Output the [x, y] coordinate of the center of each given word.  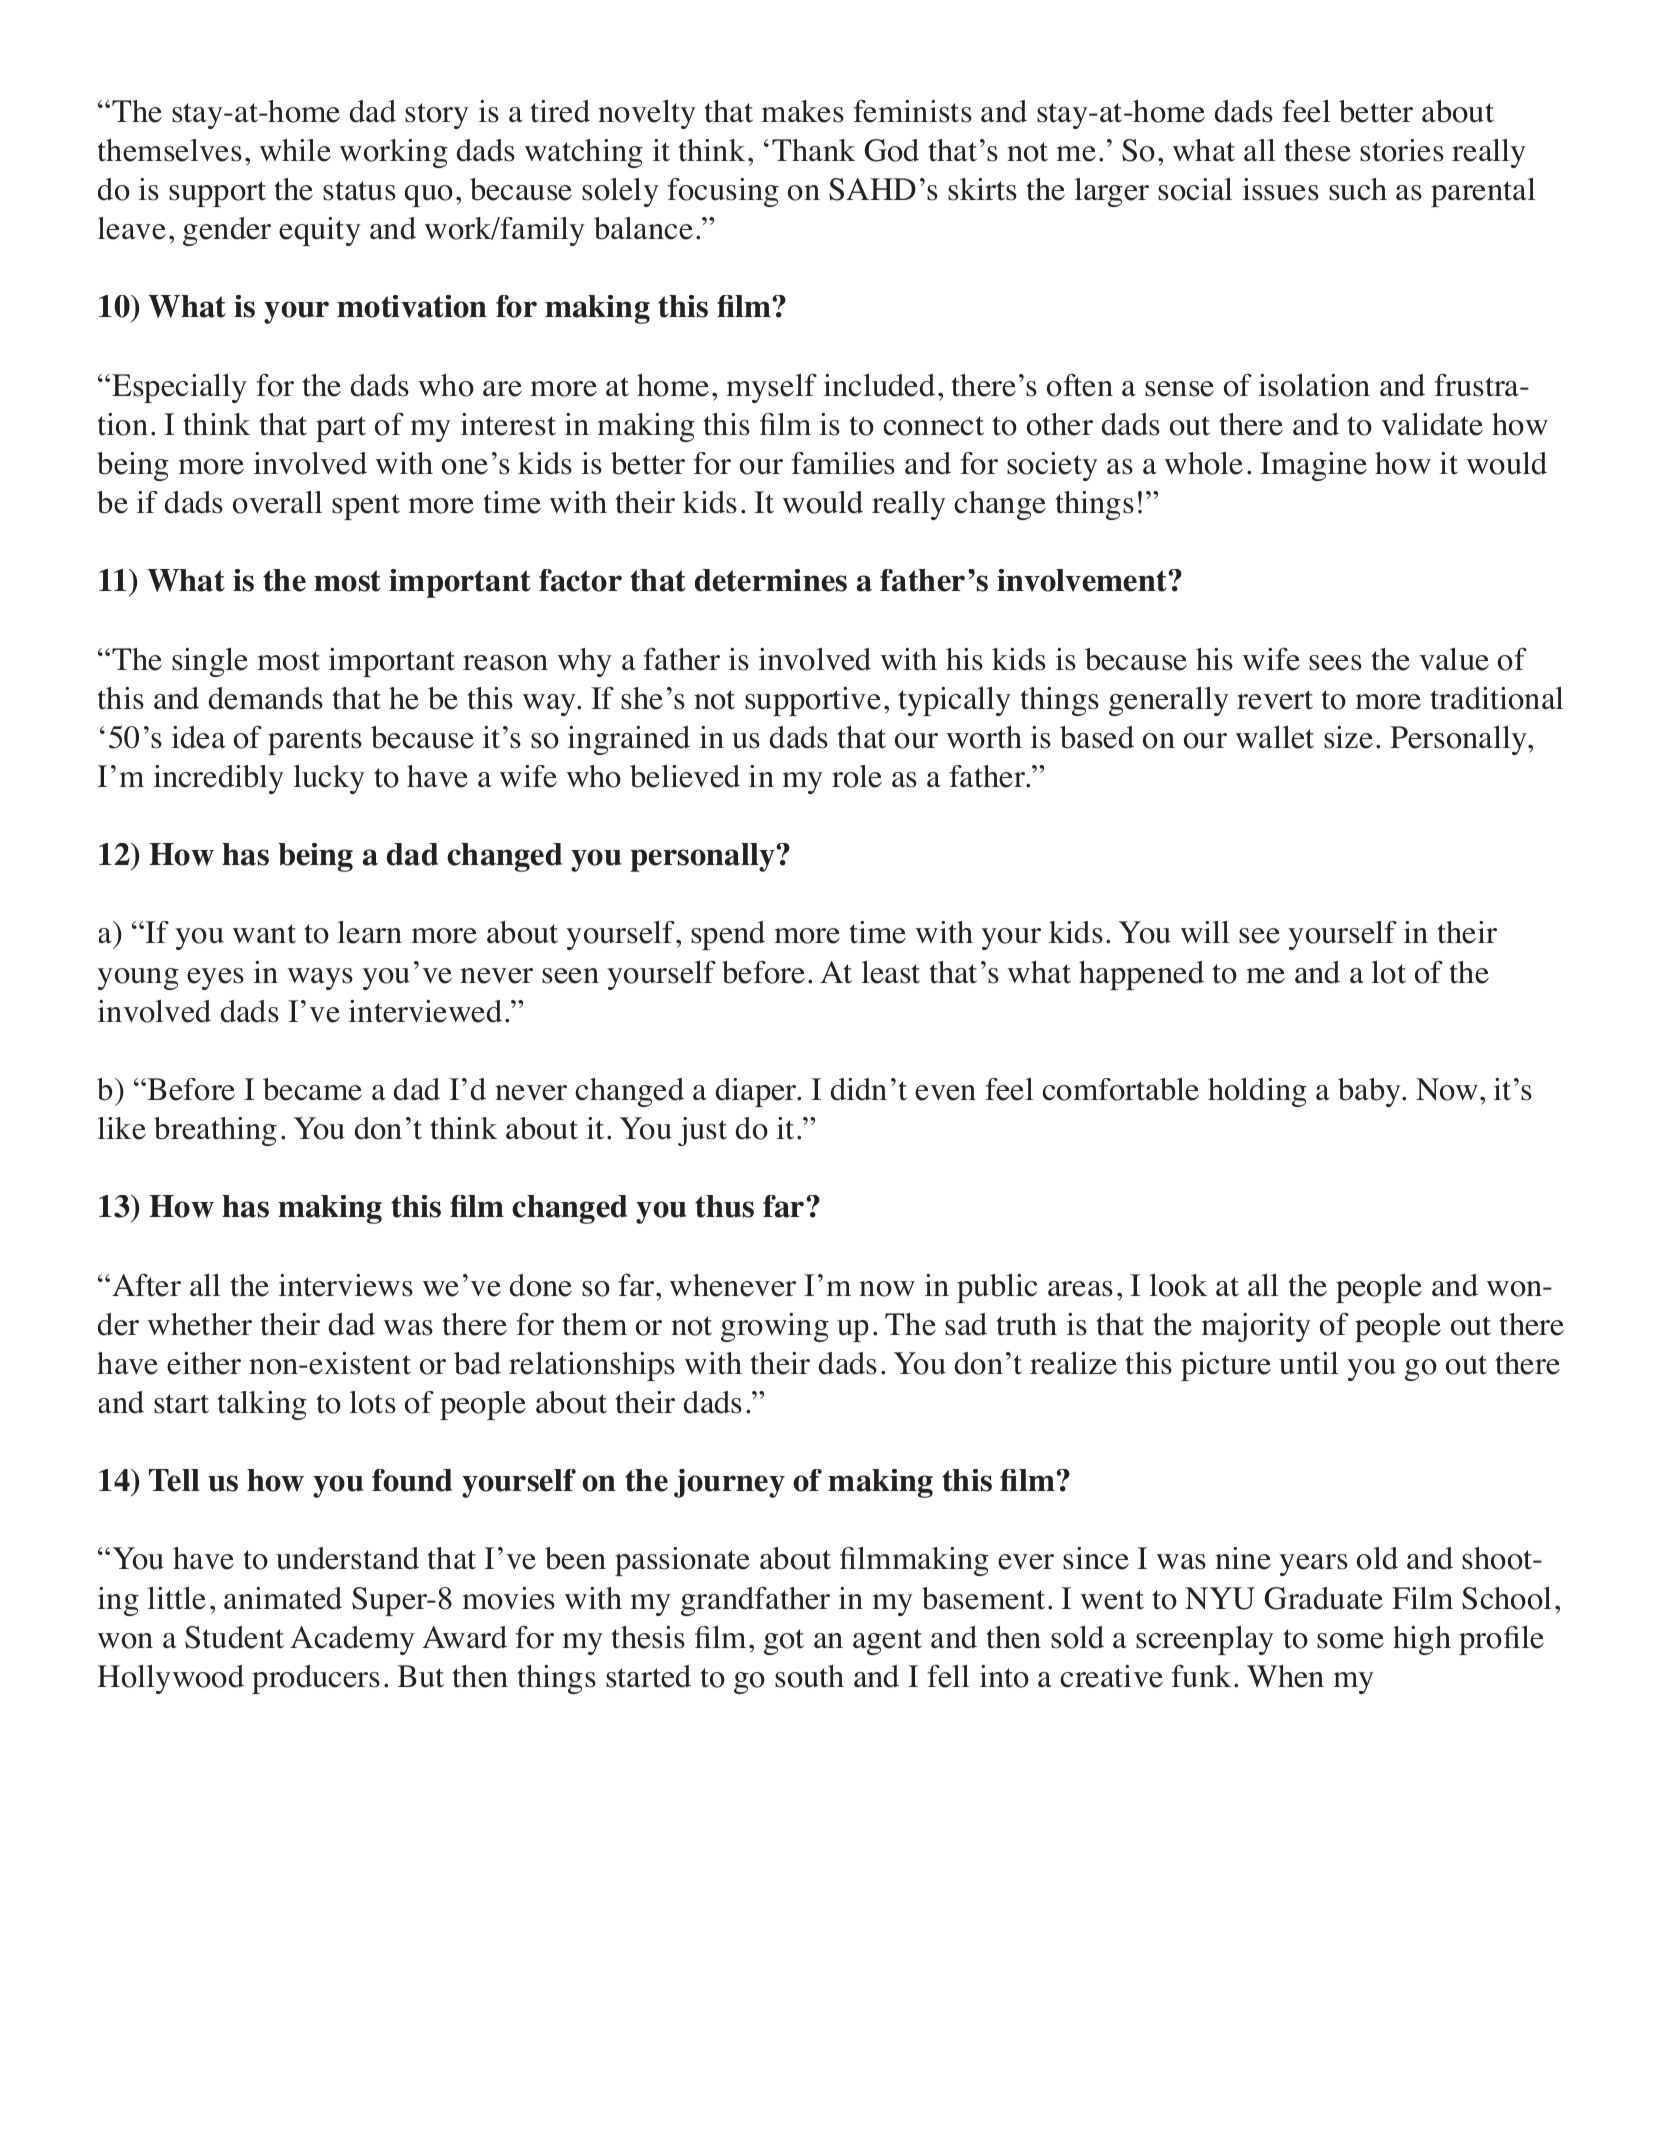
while [295, 150]
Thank [813, 150]
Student [234, 1637]
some [1350, 1641]
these [1317, 150]
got [784, 1642]
